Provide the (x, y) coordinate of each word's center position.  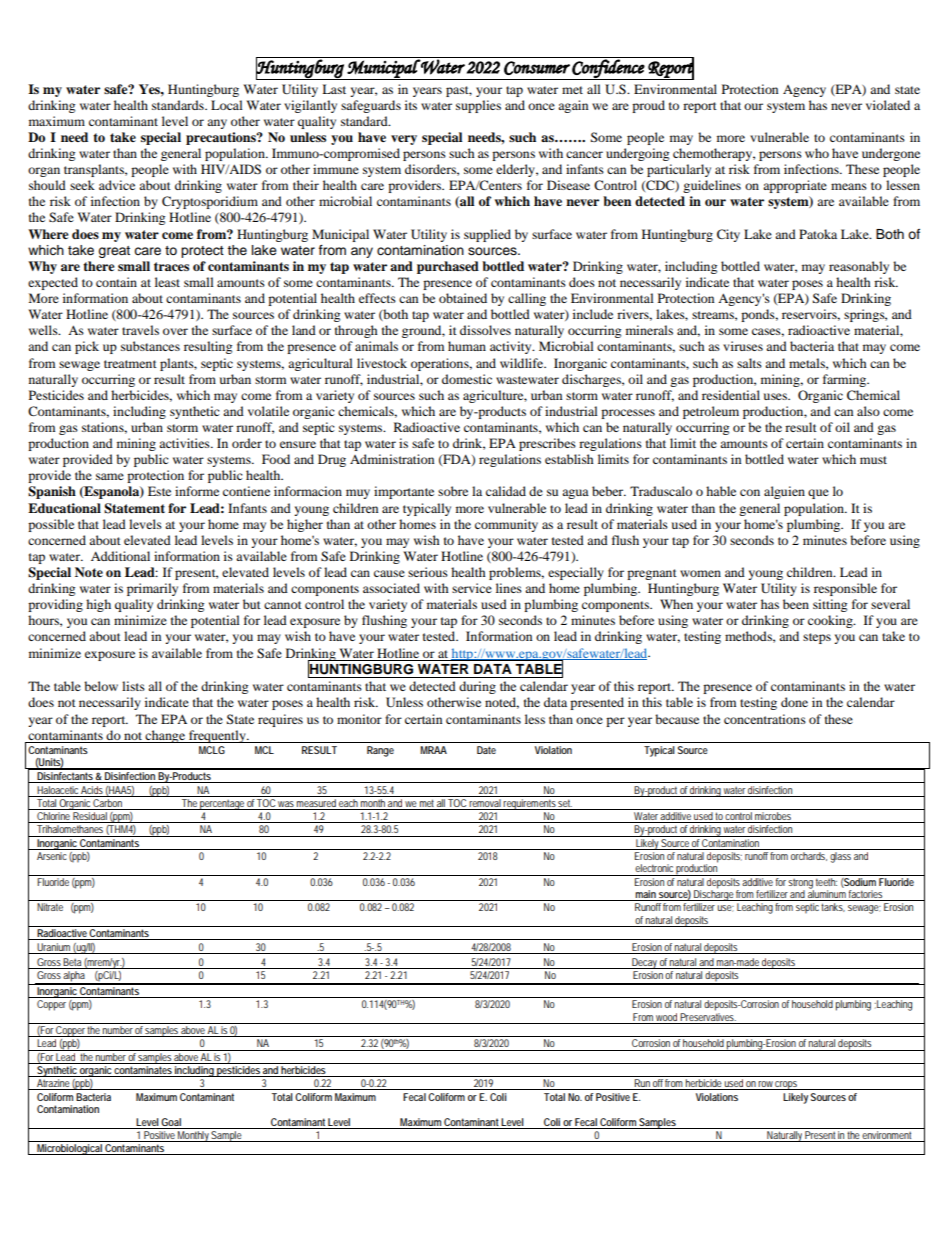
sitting (830, 605)
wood (667, 1018)
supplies (478, 106)
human (467, 346)
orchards (809, 856)
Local (227, 105)
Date (486, 750)
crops (786, 1085)
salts (749, 363)
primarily (152, 589)
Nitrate (50, 907)
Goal (171, 1122)
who (817, 153)
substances (150, 346)
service (472, 588)
